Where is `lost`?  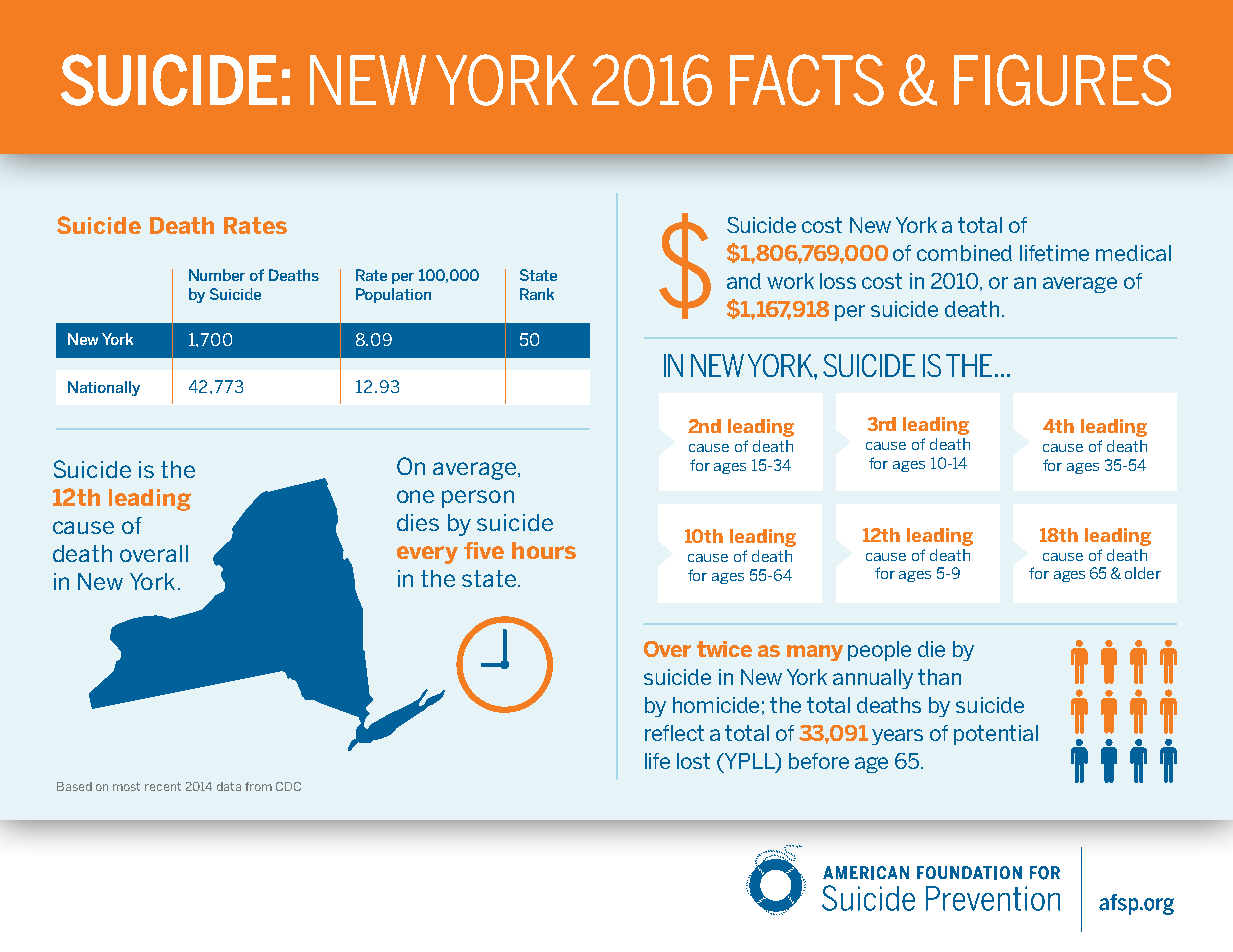
lost is located at coordinates (693, 761).
